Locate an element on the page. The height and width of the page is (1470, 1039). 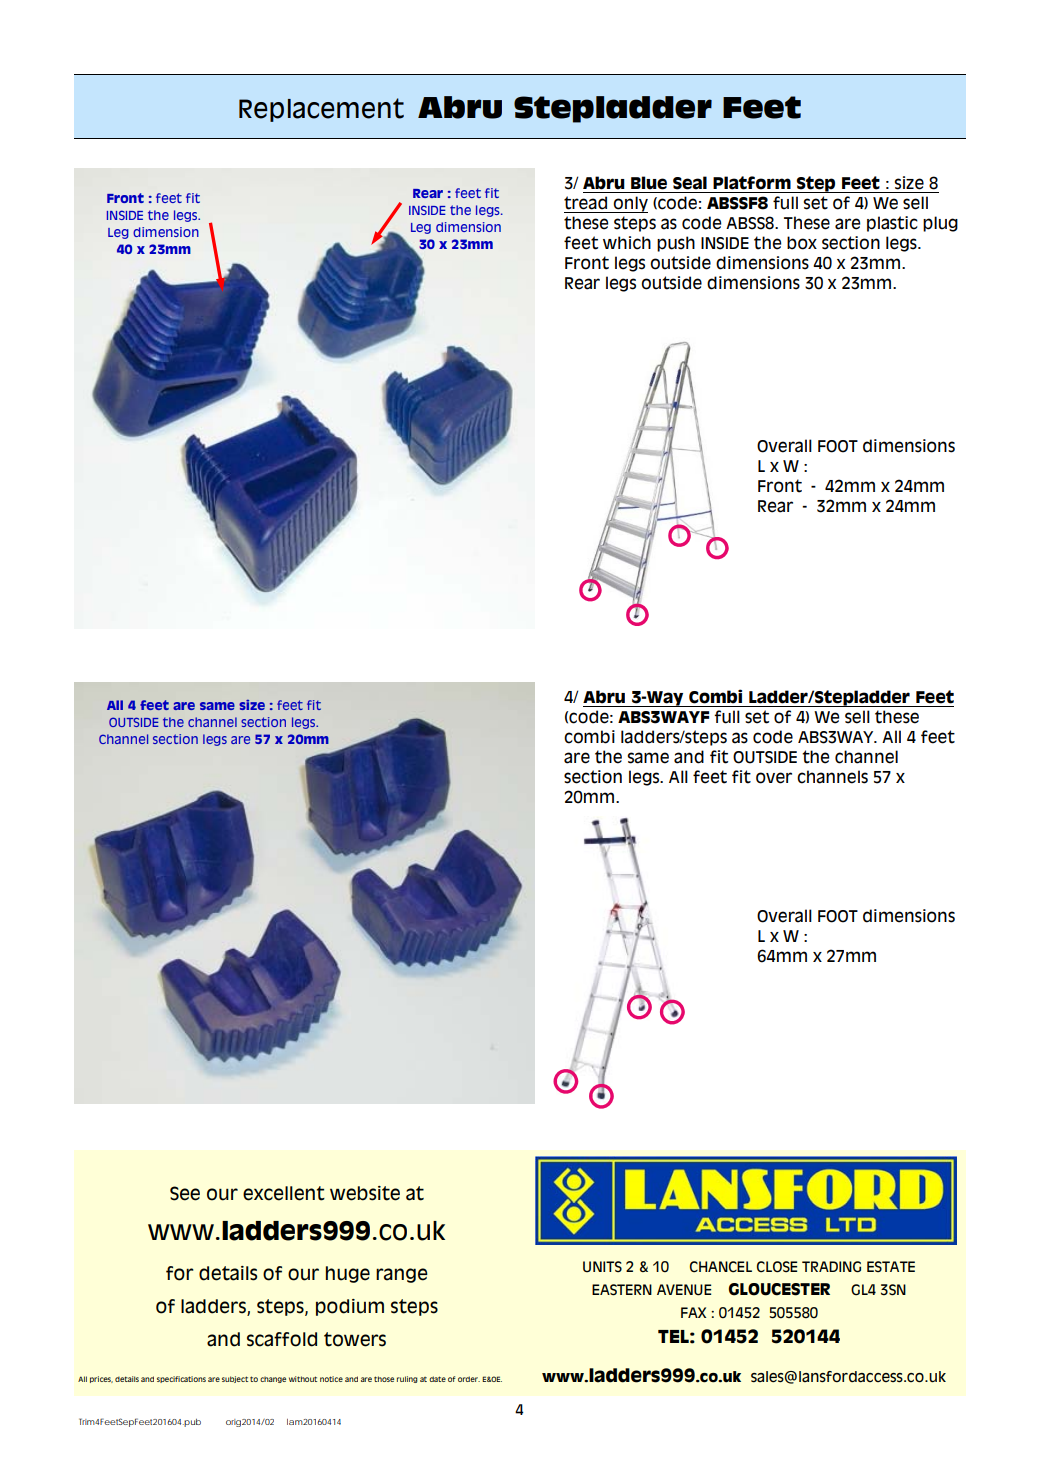
excellent is located at coordinates (284, 1193).
